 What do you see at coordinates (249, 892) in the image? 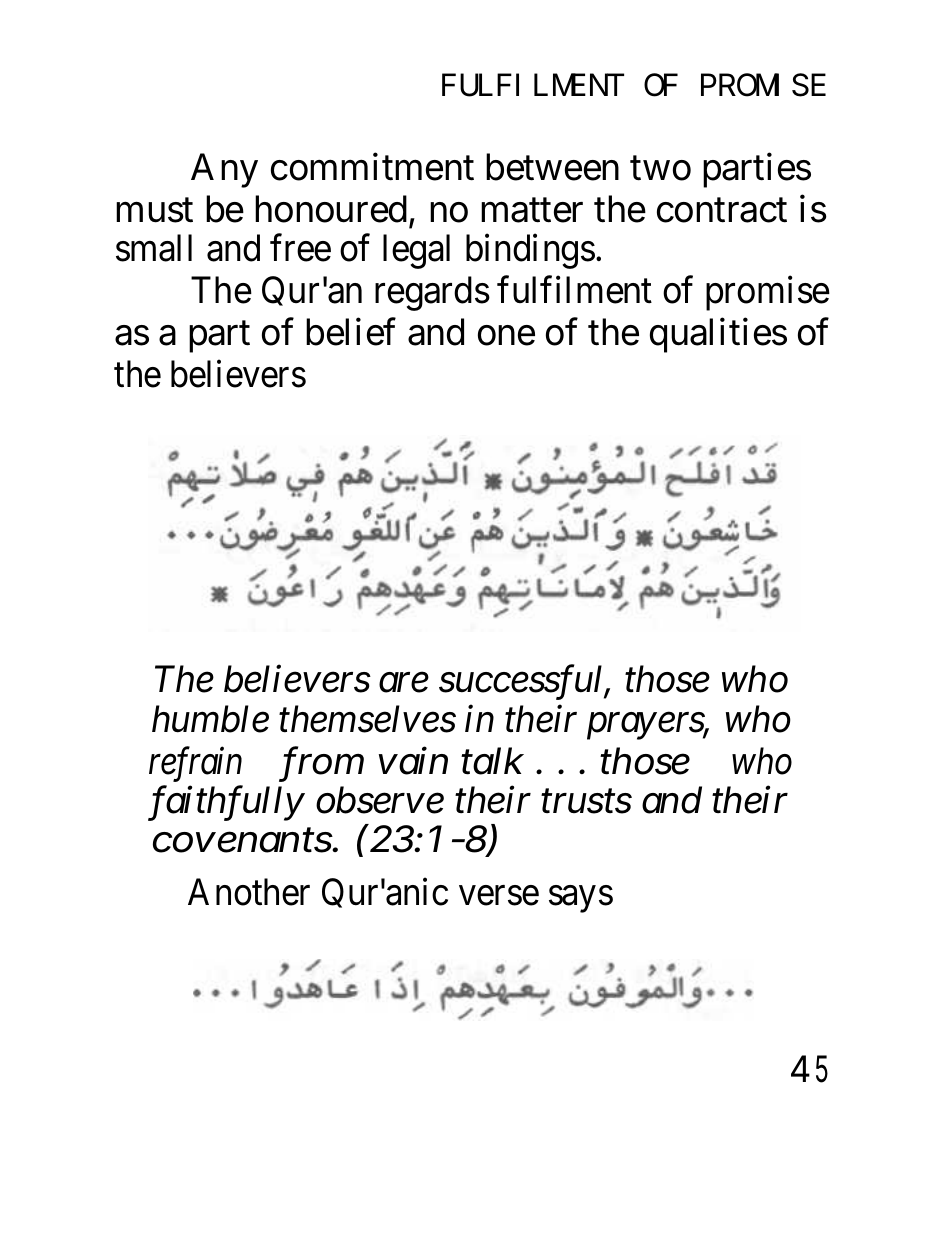
I see `Another` at bounding box center [249, 892].
